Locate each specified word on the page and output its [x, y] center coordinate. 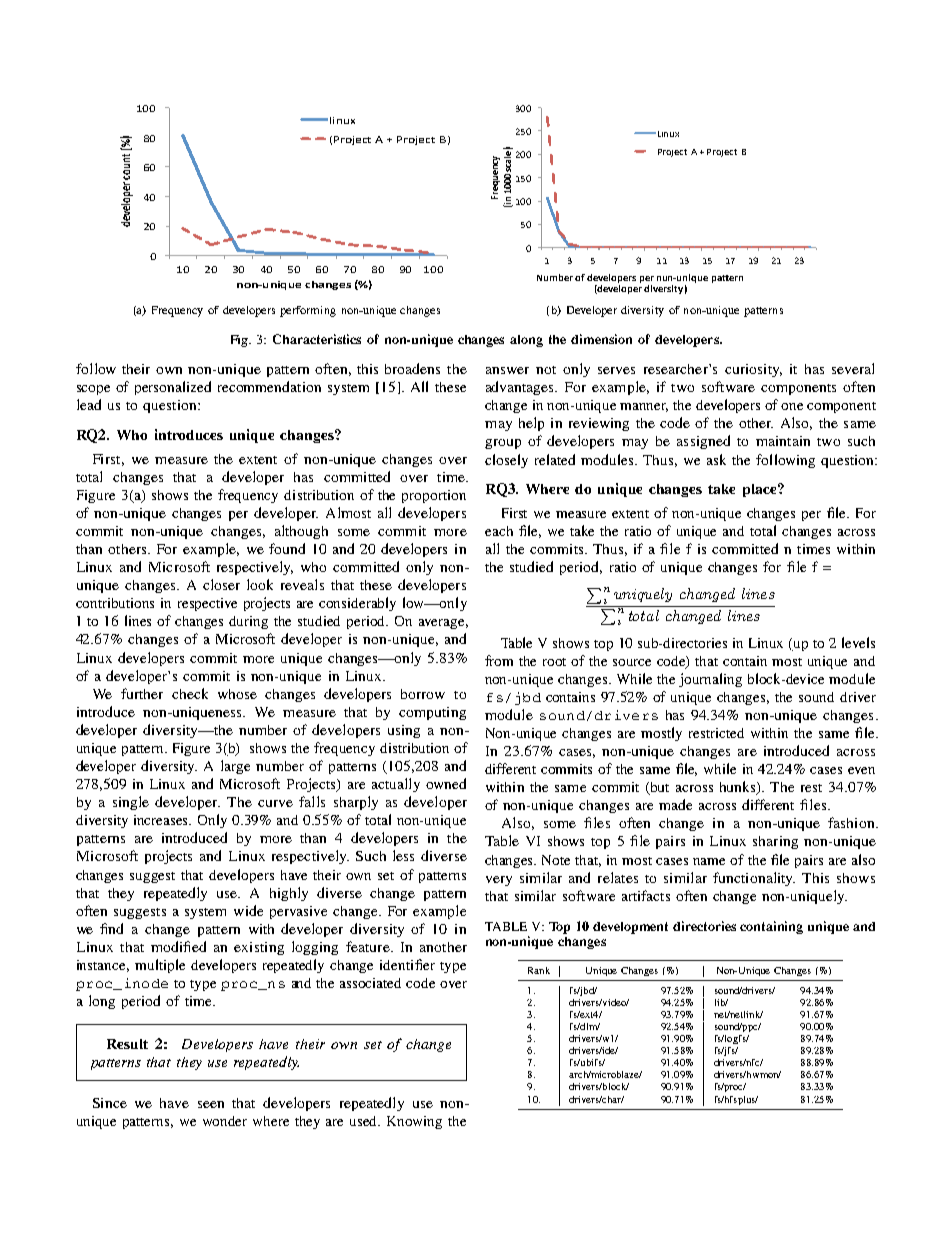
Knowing [414, 1122]
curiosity [753, 370]
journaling [710, 680]
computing [432, 713]
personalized [173, 388]
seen [211, 1104]
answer [507, 370]
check [190, 693]
